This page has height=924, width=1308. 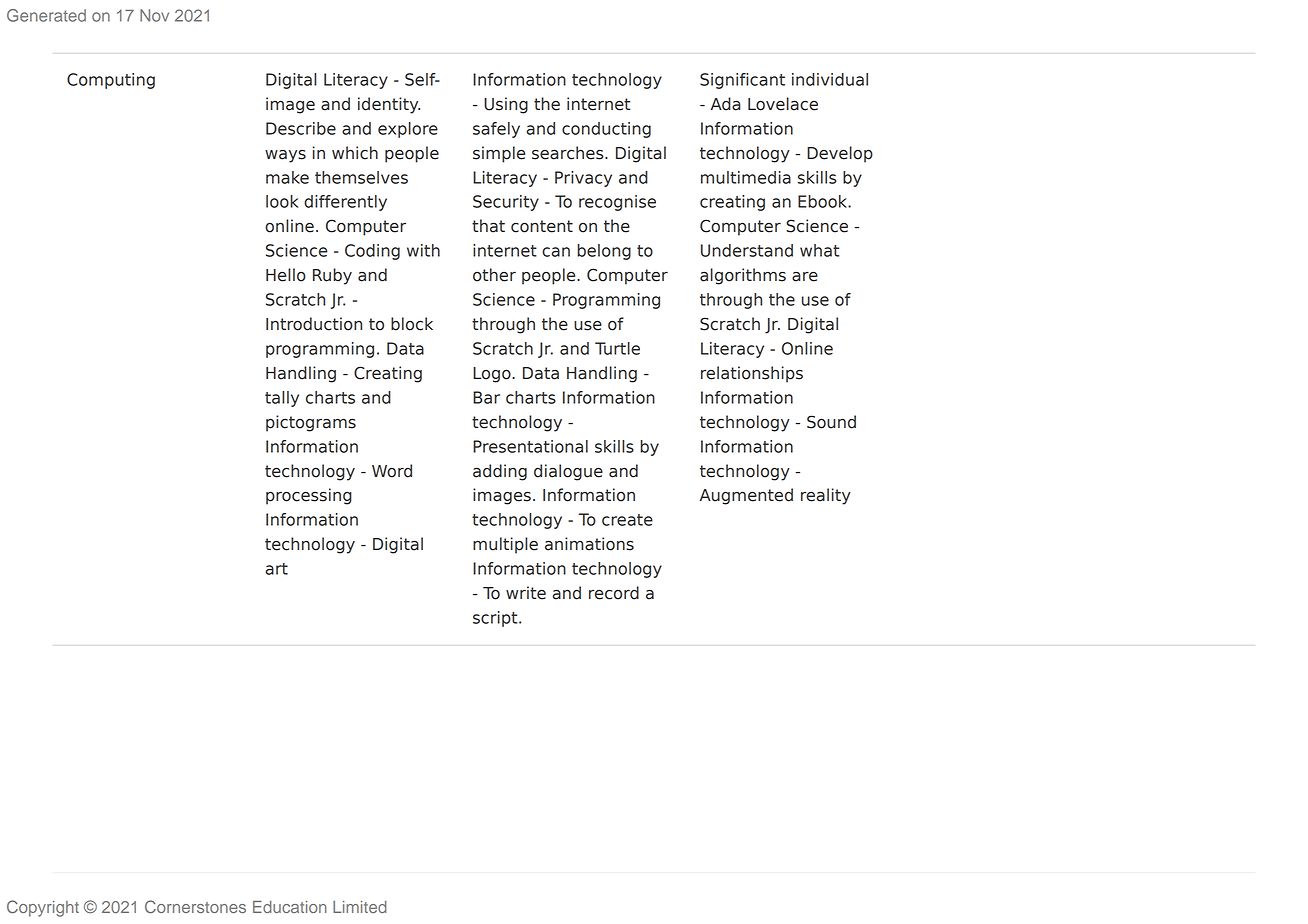 I want to click on Nov, so click(x=154, y=15).
